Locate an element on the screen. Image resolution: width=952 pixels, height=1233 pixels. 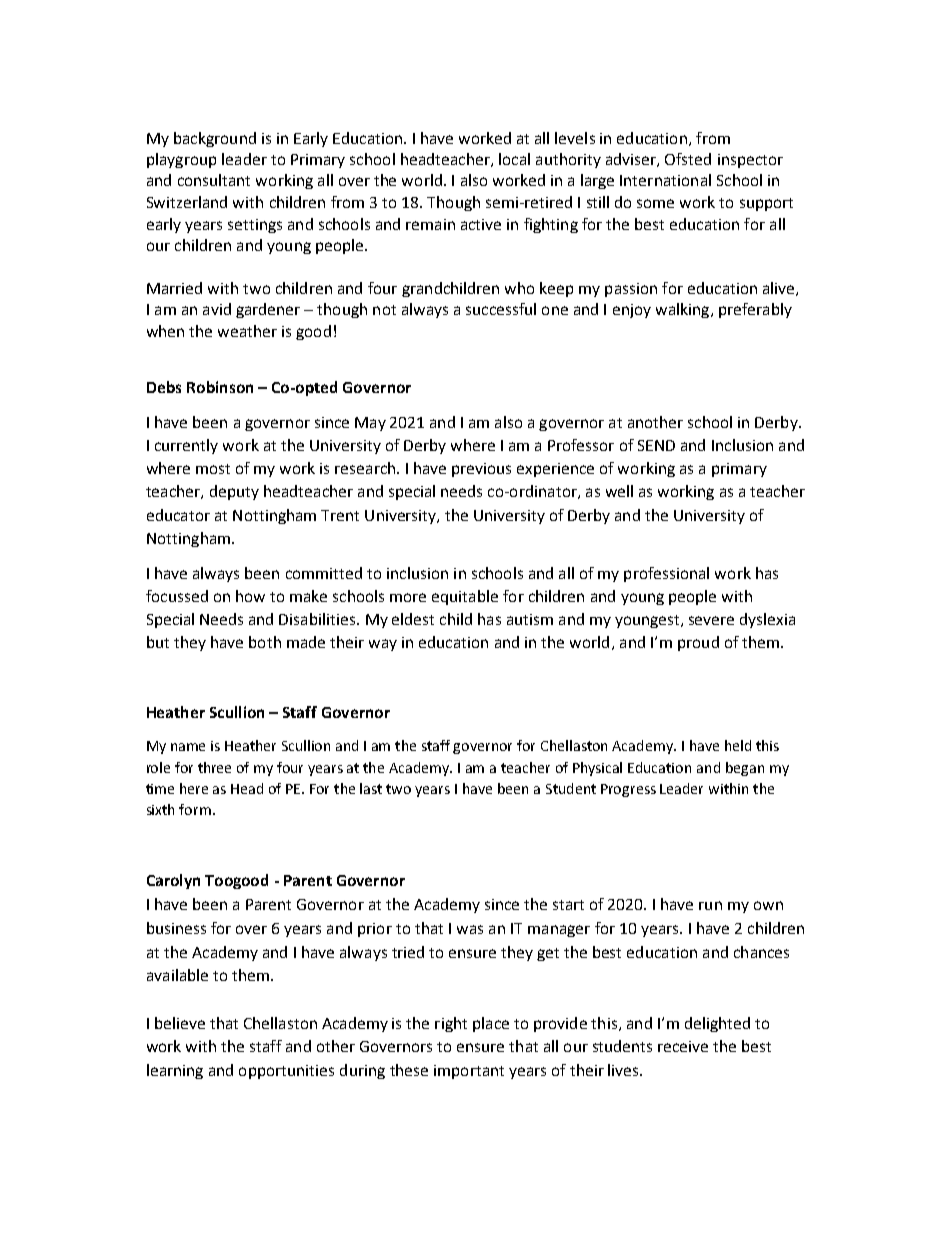
successful is located at coordinates (501, 309).
